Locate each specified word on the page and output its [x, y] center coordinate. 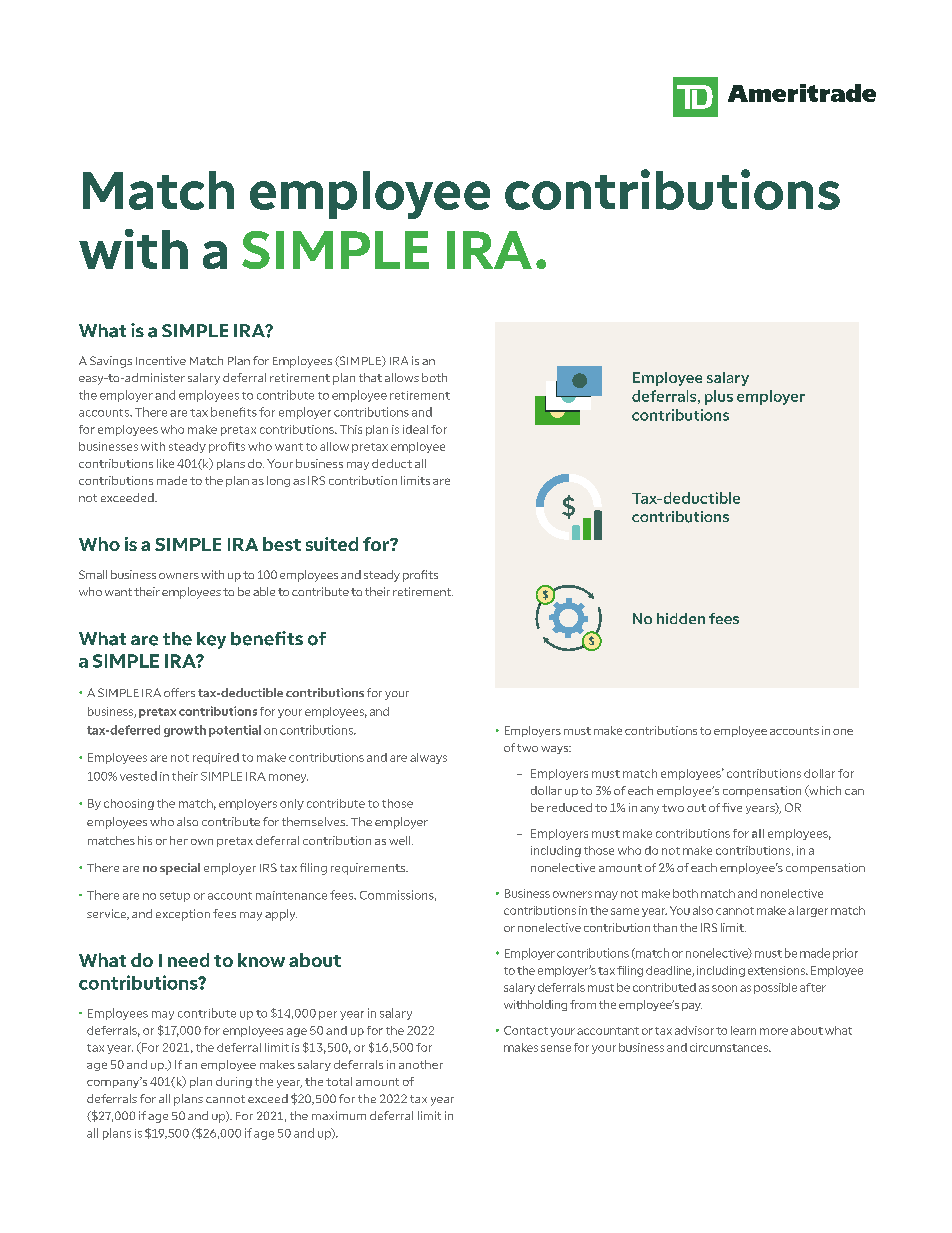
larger [812, 911]
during [234, 1082]
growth [185, 731]
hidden [681, 618]
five [732, 807]
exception [183, 915]
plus [719, 397]
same [625, 911]
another [421, 1064]
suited [332, 544]
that [370, 377]
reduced [569, 807]
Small [93, 574]
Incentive [161, 360]
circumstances [730, 1047]
